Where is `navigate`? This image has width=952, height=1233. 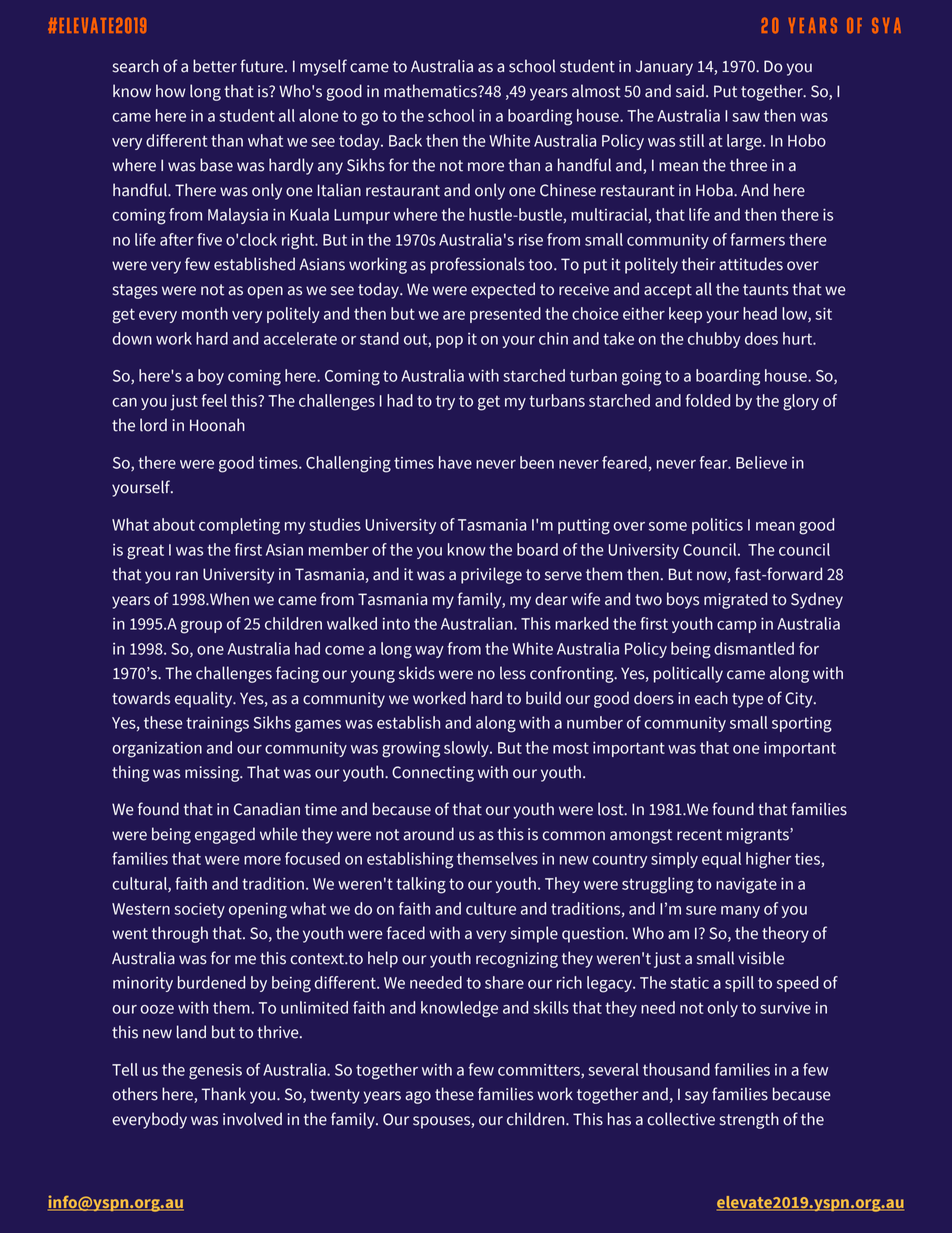
navigate is located at coordinates (746, 886).
